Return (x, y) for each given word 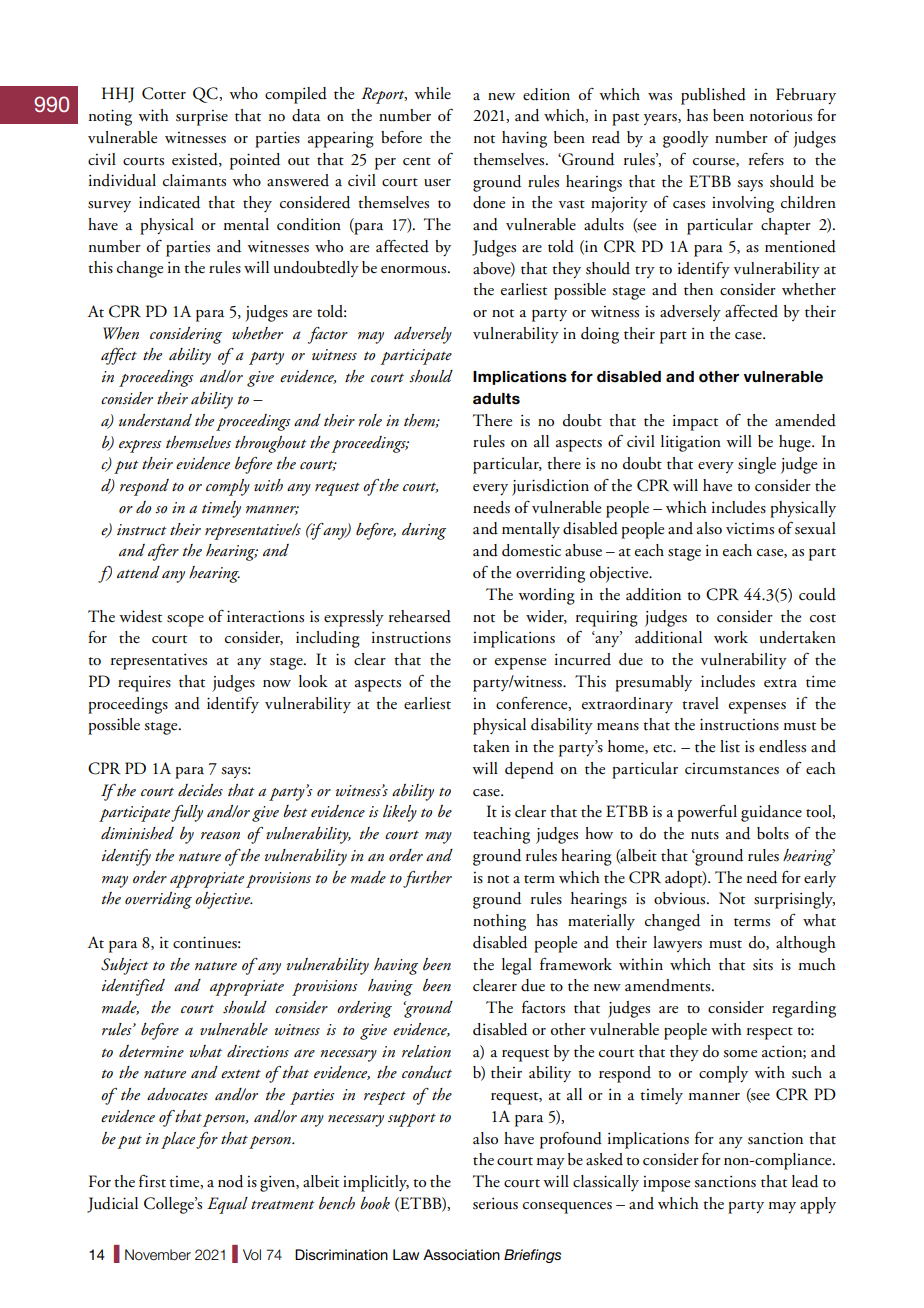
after (163, 552)
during (424, 531)
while (432, 93)
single (757, 465)
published (713, 96)
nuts (705, 835)
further (427, 879)
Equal (227, 1205)
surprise (202, 118)
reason (220, 835)
